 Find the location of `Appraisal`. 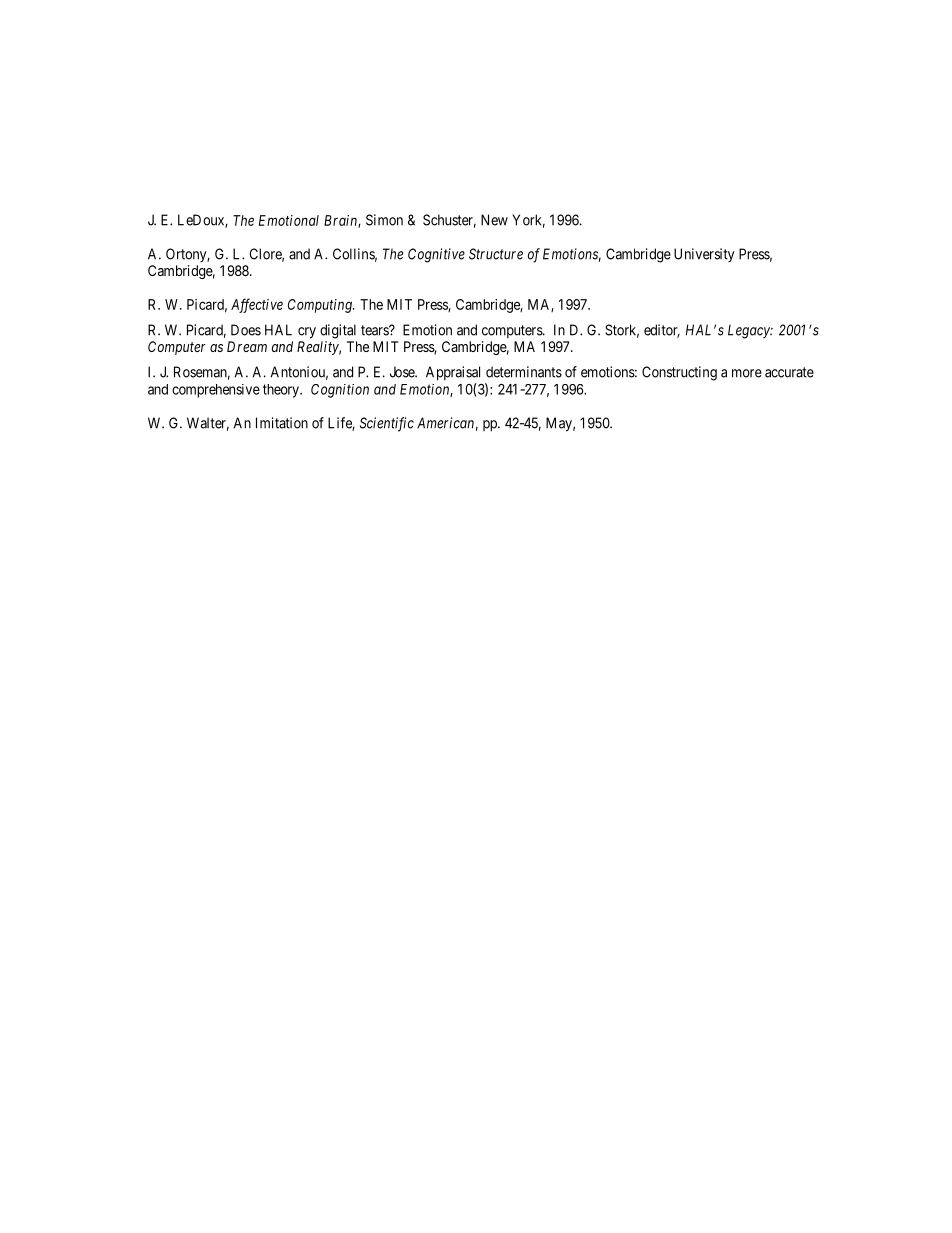

Appraisal is located at coordinates (453, 373).
